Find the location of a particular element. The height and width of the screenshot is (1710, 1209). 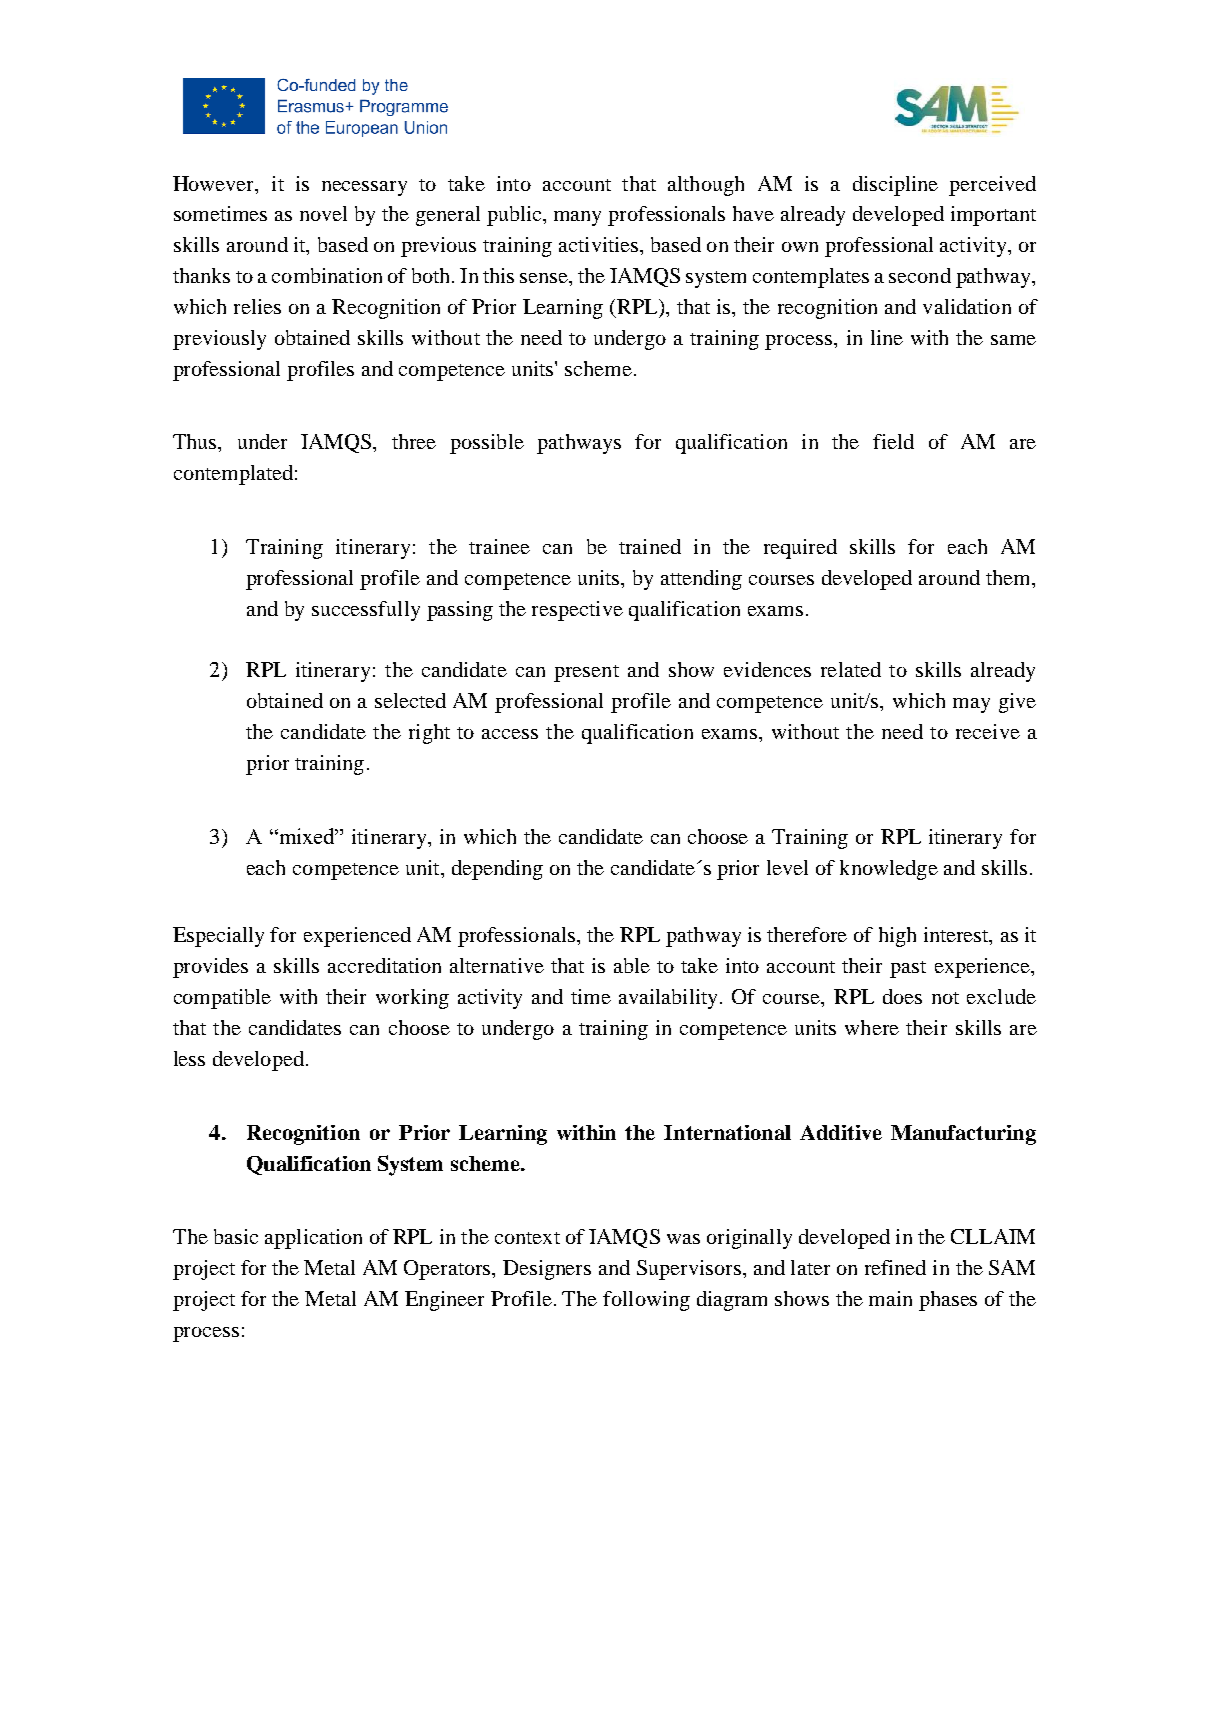

many is located at coordinates (577, 218).
